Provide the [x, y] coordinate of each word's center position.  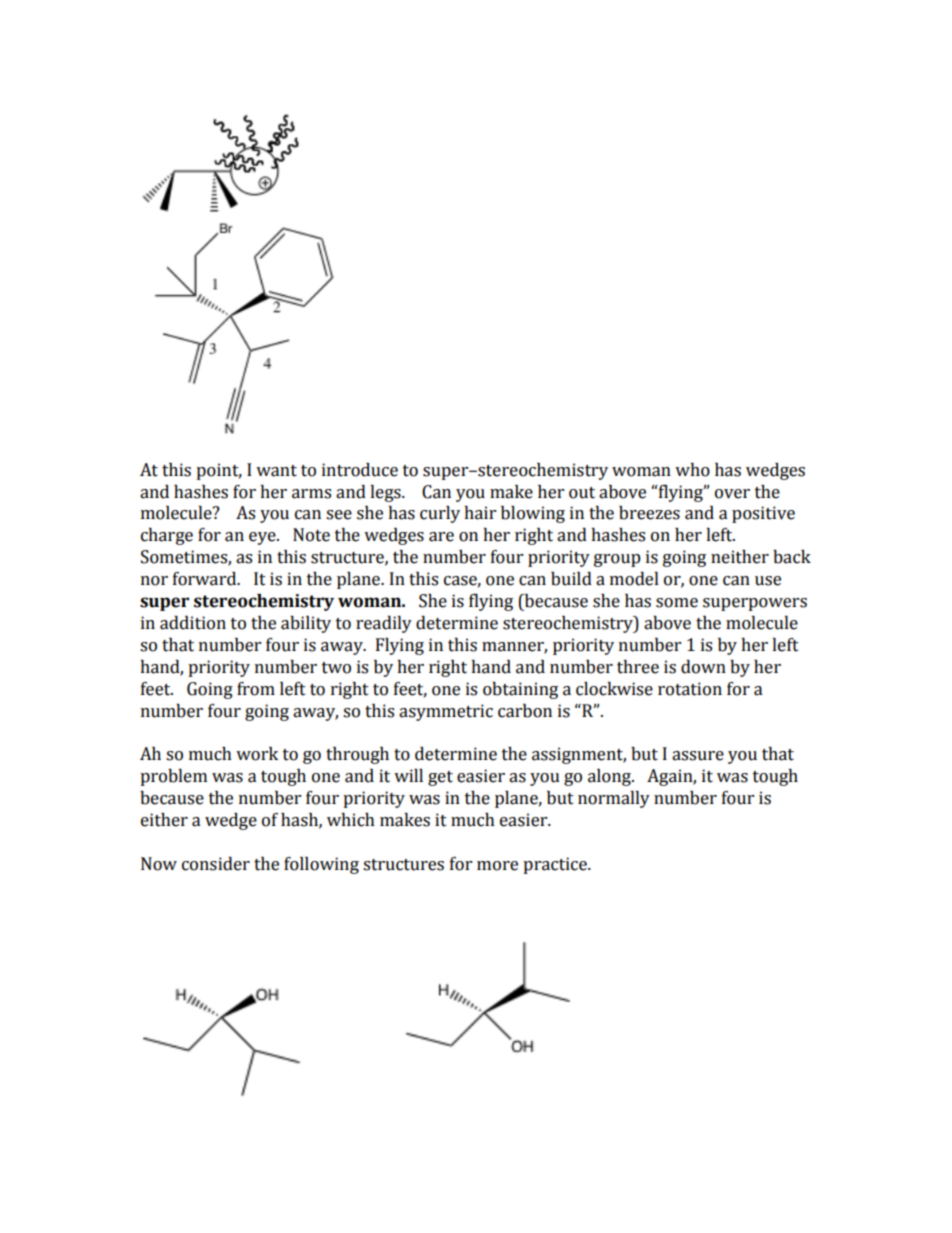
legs [386, 493]
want [276, 471]
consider [216, 864]
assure [698, 756]
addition [193, 623]
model [634, 579]
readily [384, 624]
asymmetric [446, 712]
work [257, 754]
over [732, 494]
